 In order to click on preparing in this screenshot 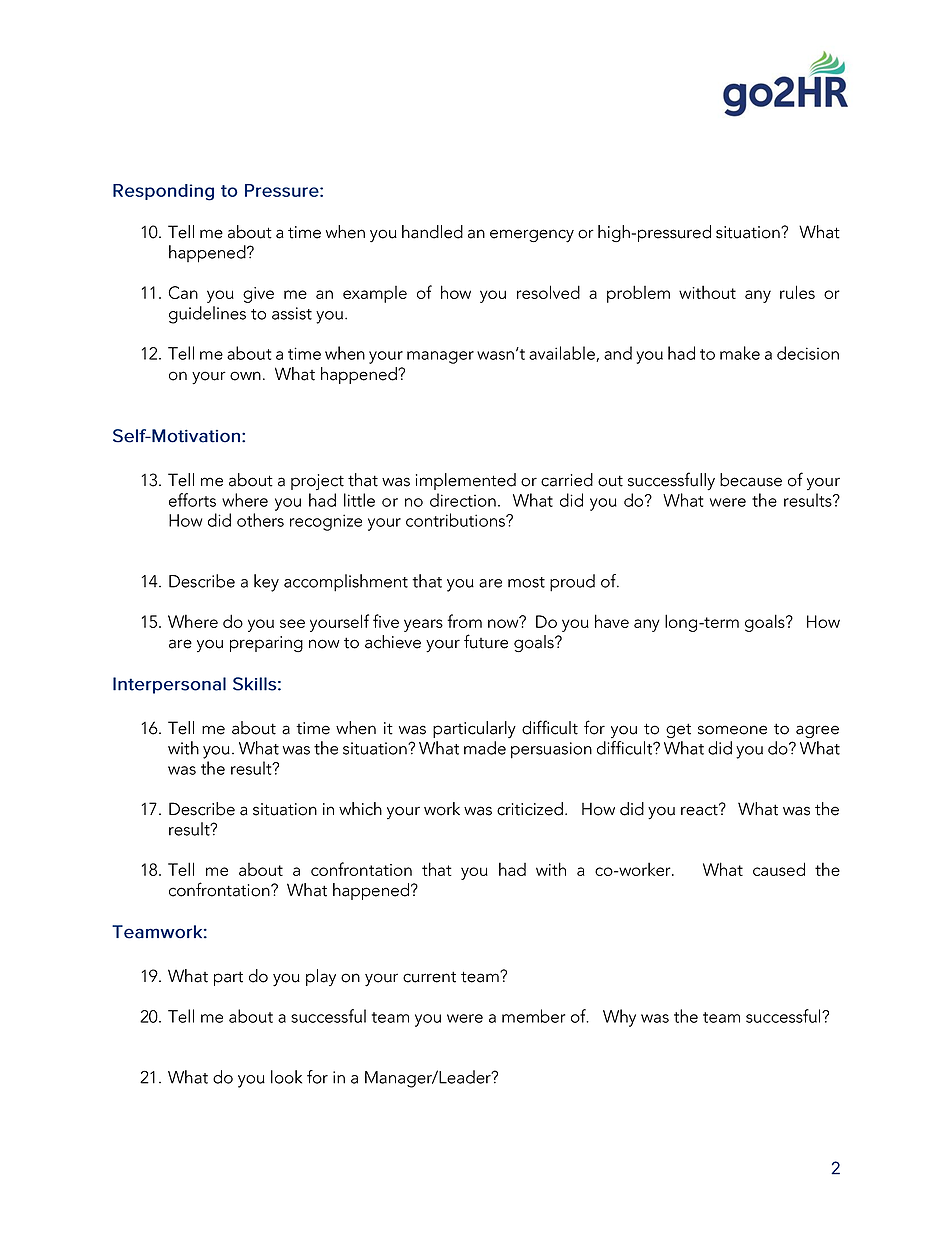, I will do `click(266, 644)`.
